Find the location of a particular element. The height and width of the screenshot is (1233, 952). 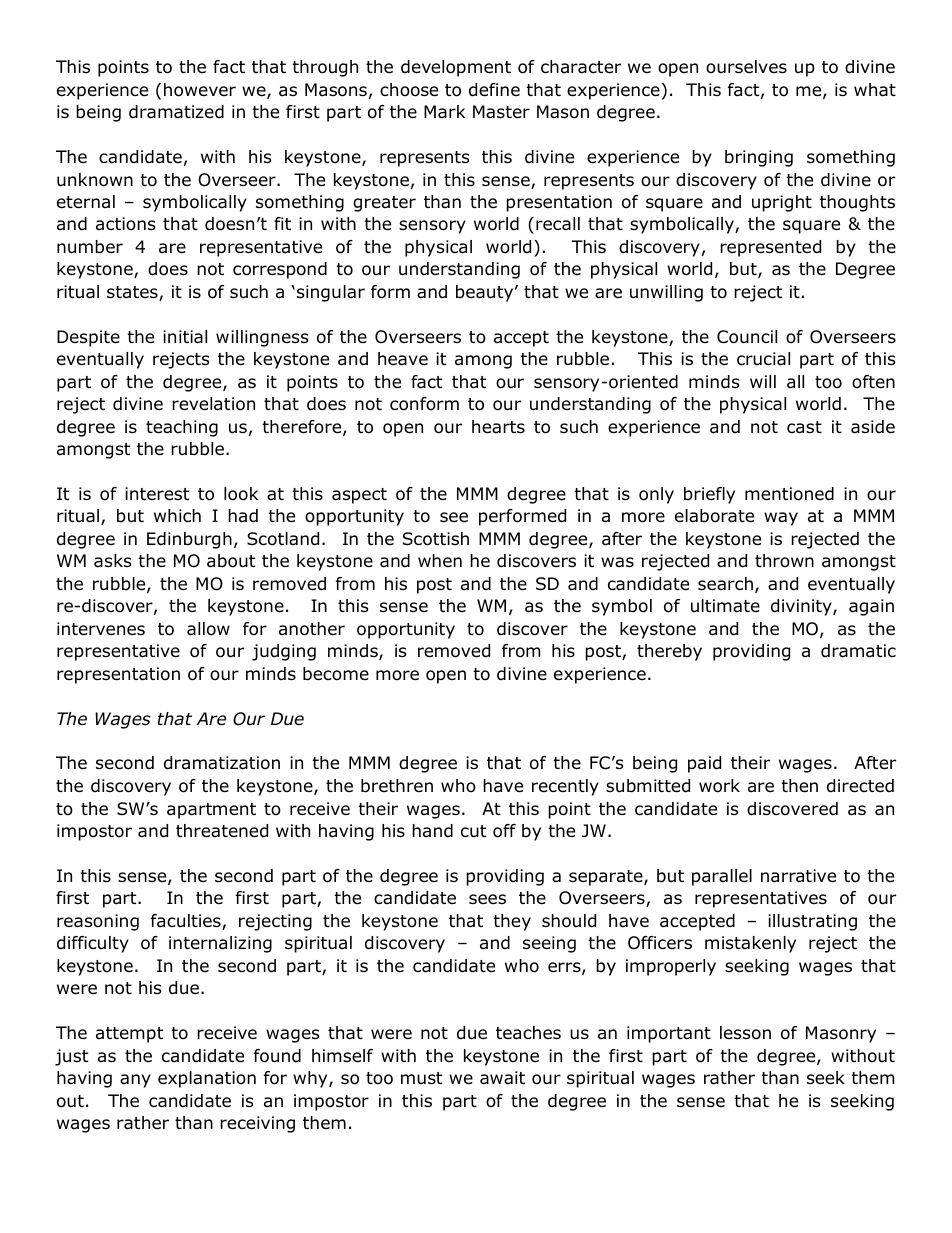

sees is located at coordinates (487, 899).
